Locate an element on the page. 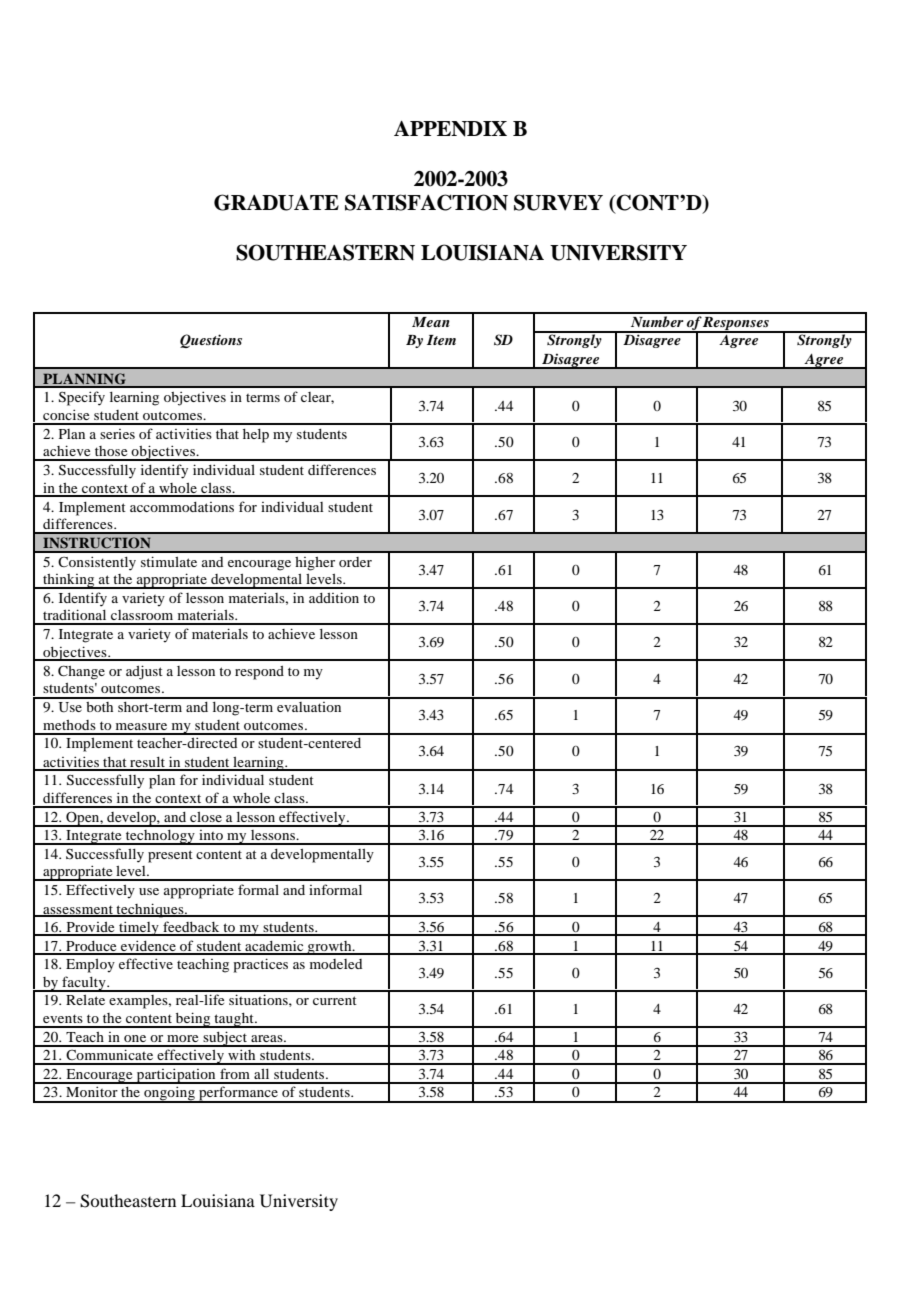 Image resolution: width=924 pixels, height=1307 pixels. Consistently is located at coordinates (97, 563).
